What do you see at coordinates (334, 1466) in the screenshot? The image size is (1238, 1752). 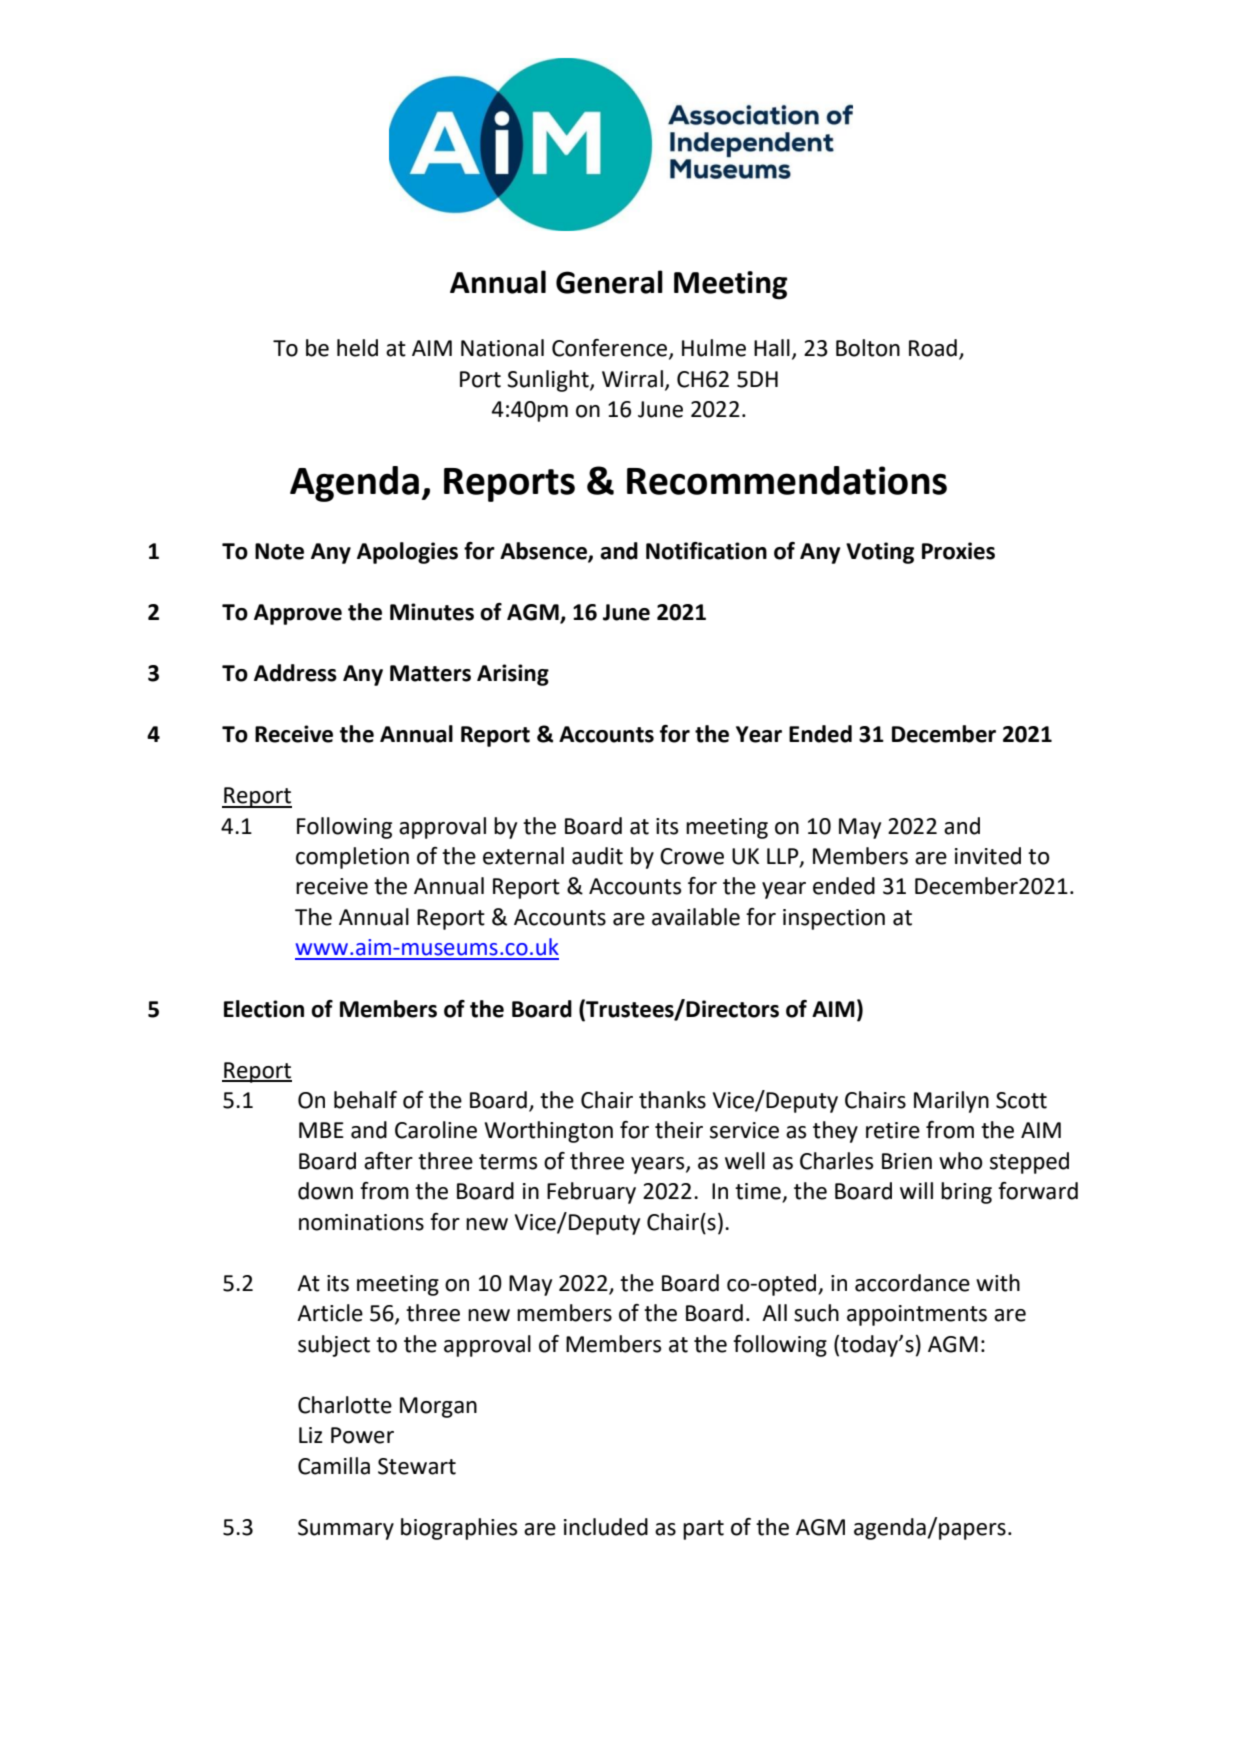 I see `Camilla` at bounding box center [334, 1466].
